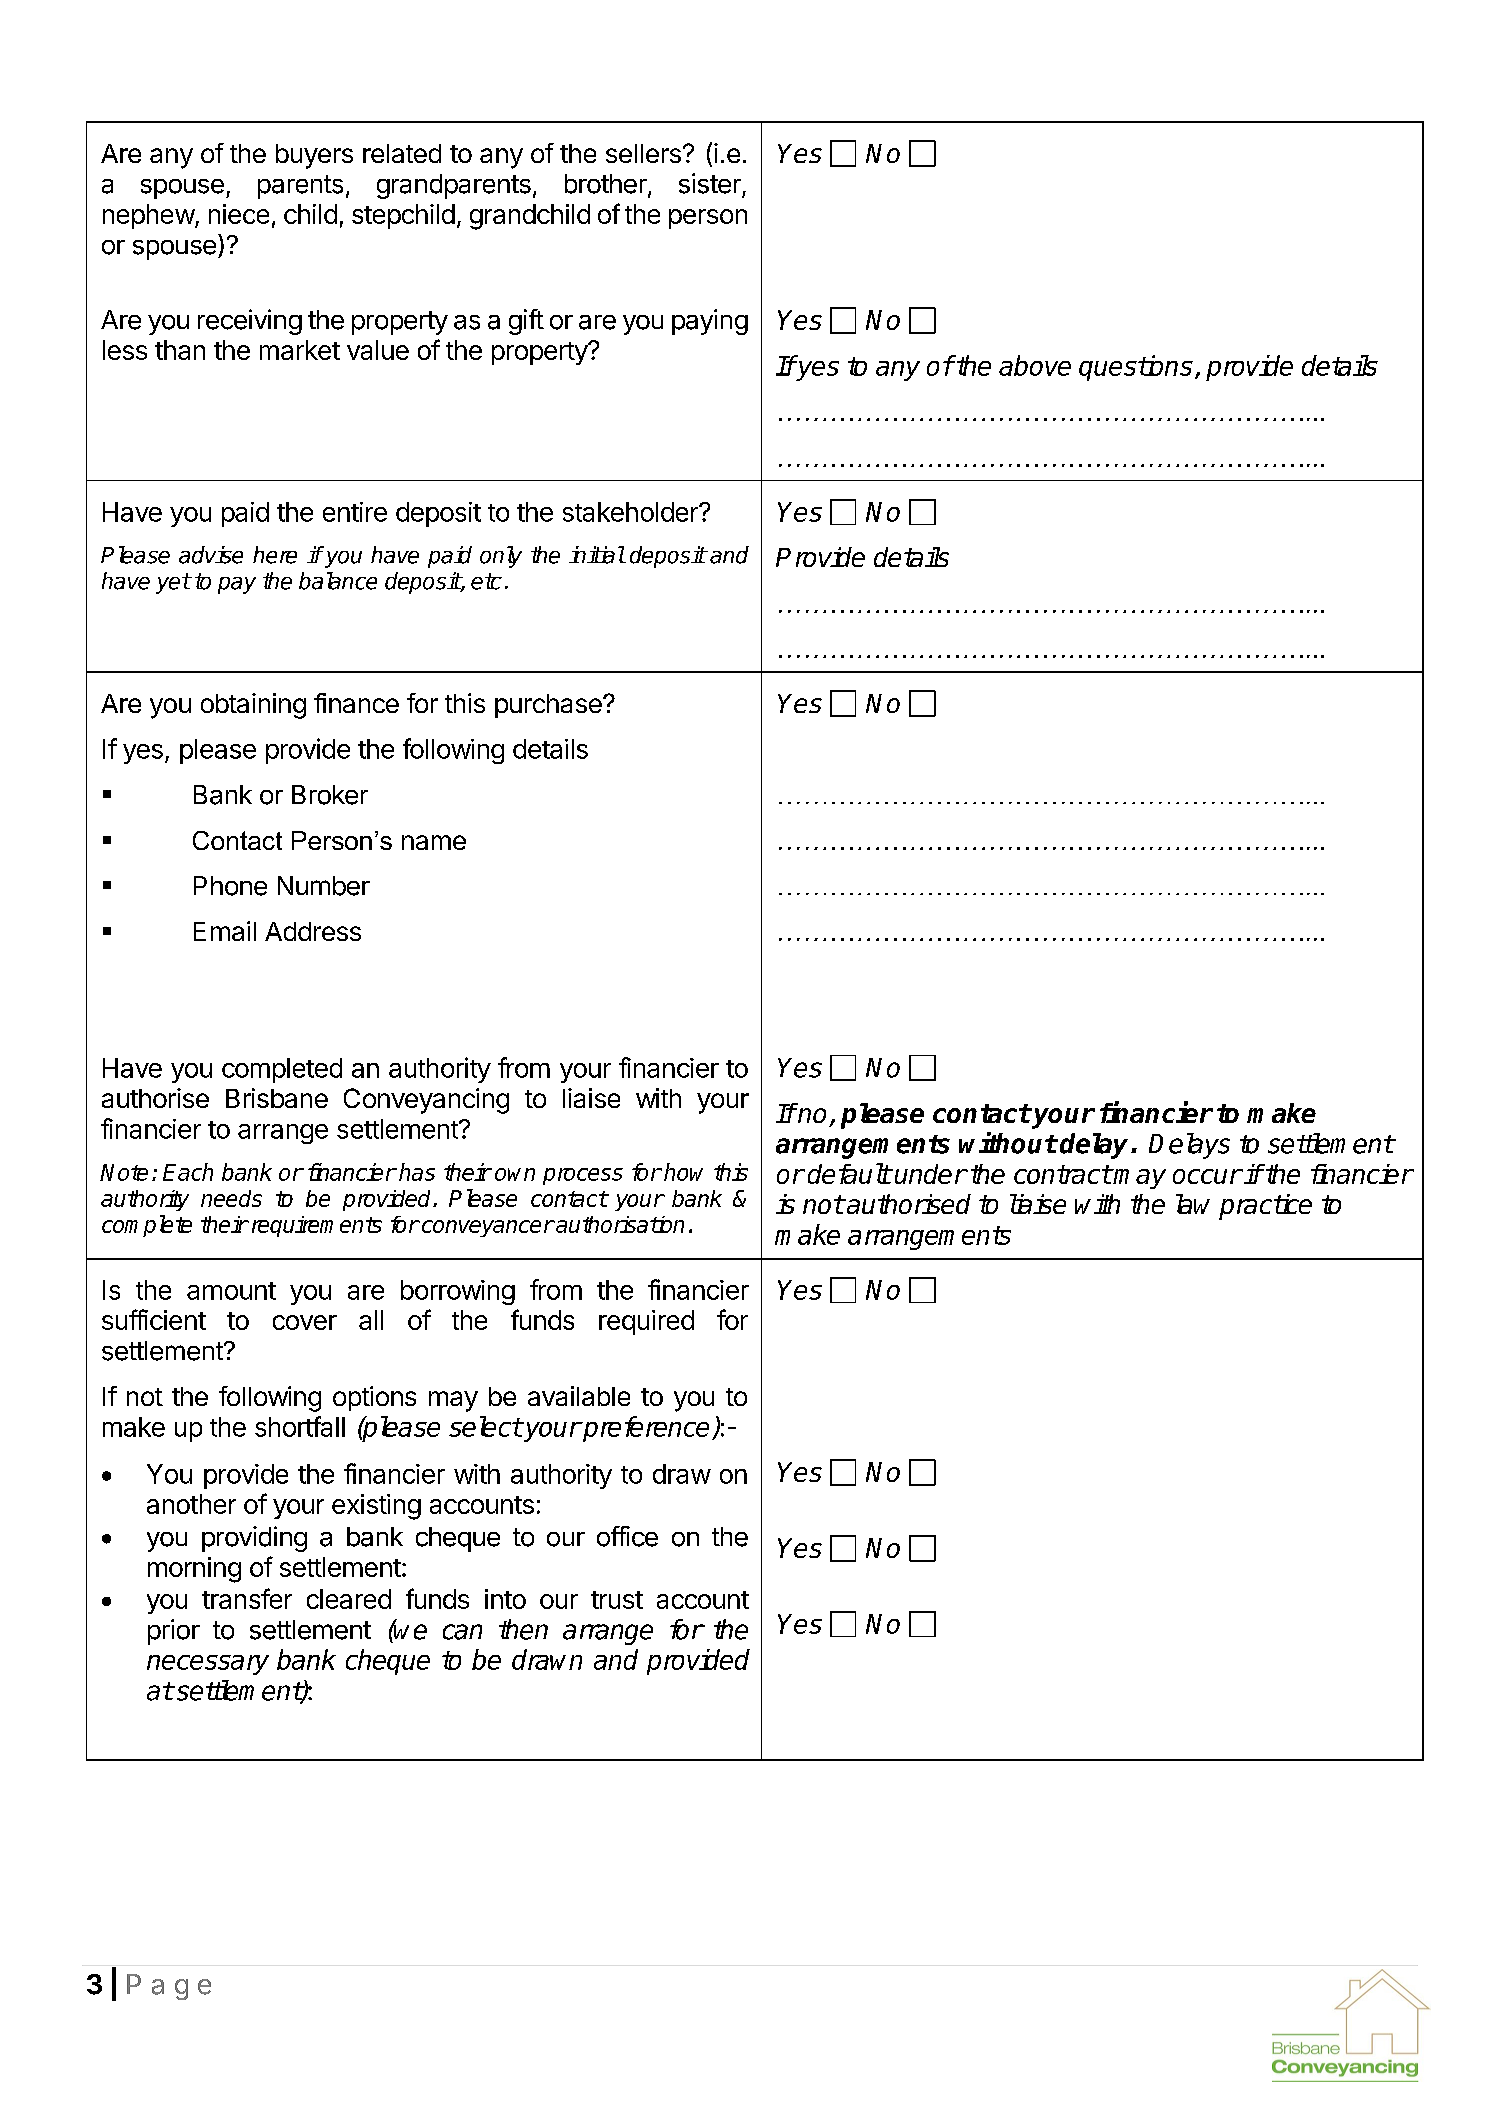 The height and width of the image is (2121, 1500). What do you see at coordinates (1035, 365) in the image?
I see `above` at bounding box center [1035, 365].
